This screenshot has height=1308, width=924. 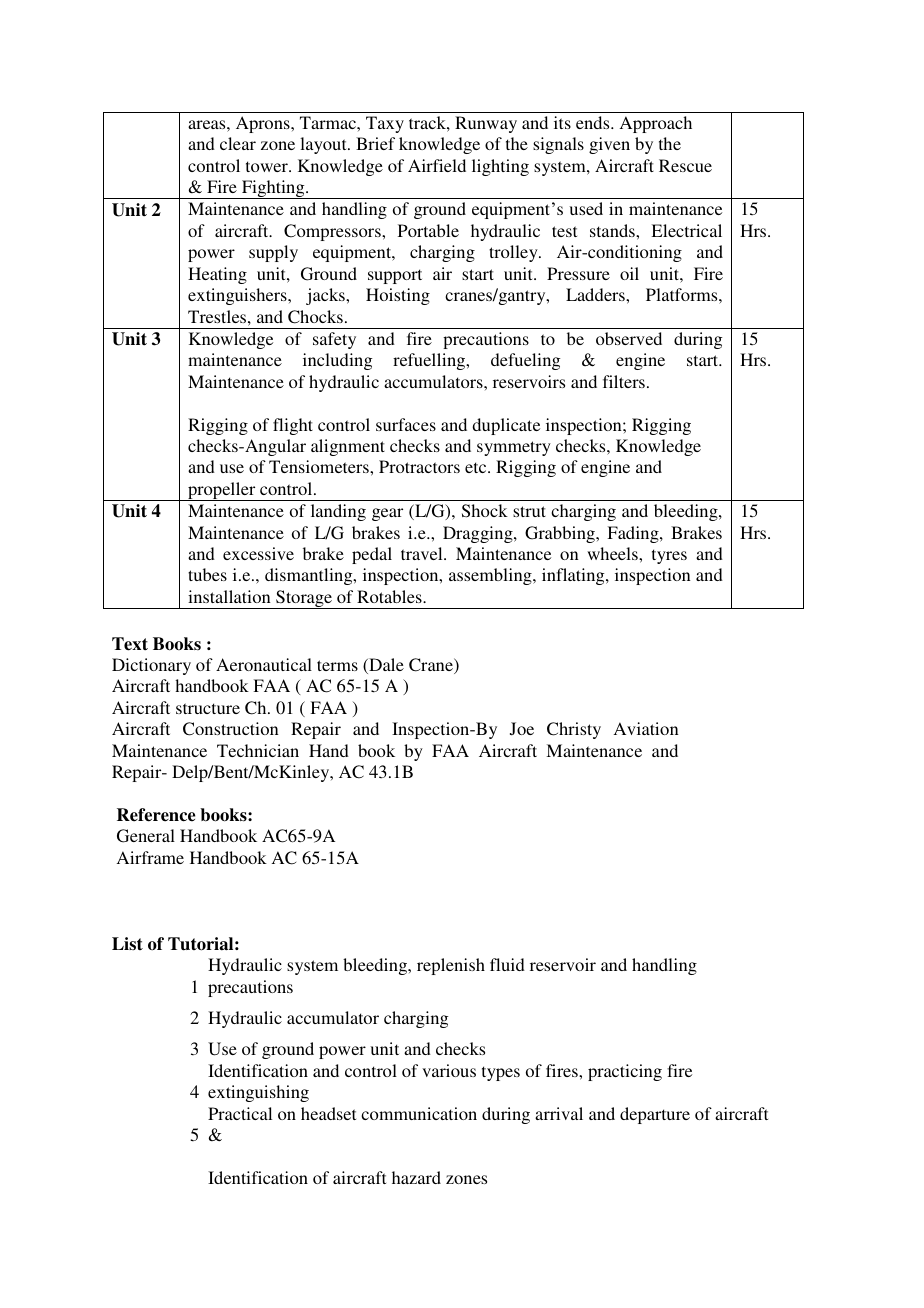 I want to click on clear, so click(x=238, y=143).
